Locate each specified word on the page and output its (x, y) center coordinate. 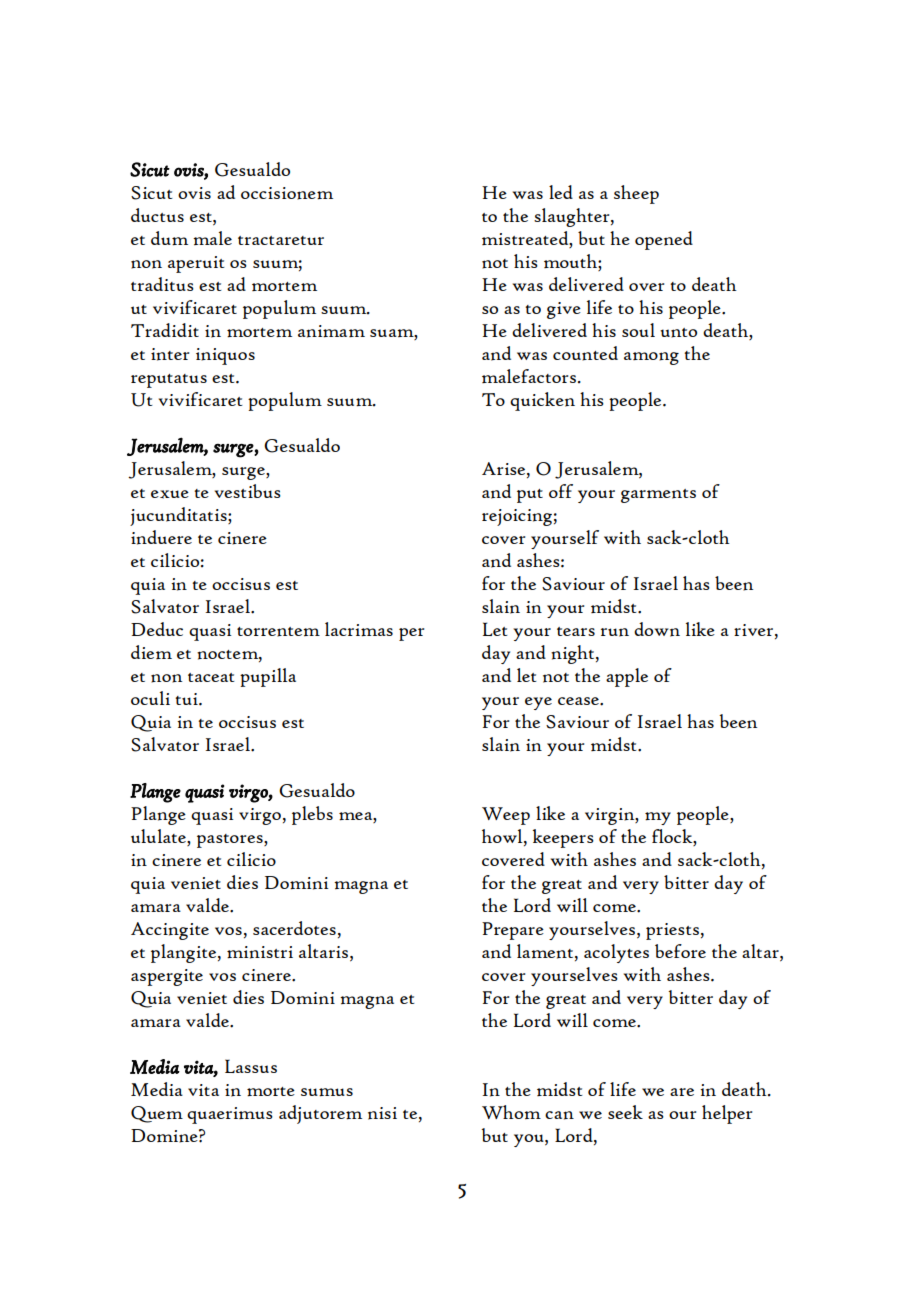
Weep (506, 816)
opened (664, 240)
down (657, 629)
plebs (312, 815)
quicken (542, 401)
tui (187, 699)
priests (672, 931)
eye (538, 703)
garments (658, 496)
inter (170, 354)
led (561, 192)
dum (169, 238)
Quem (157, 1114)
